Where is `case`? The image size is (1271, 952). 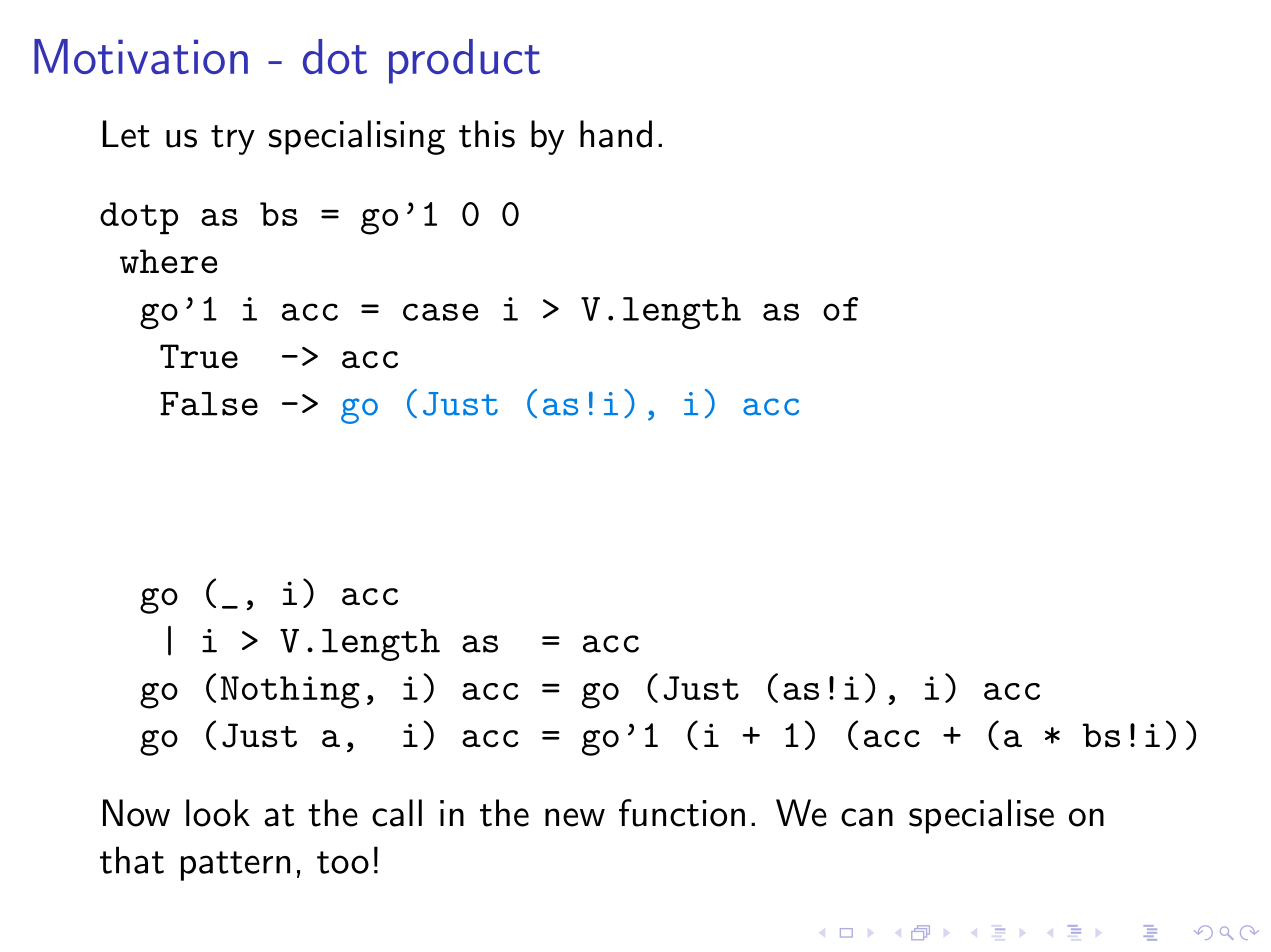
case is located at coordinates (440, 312).
